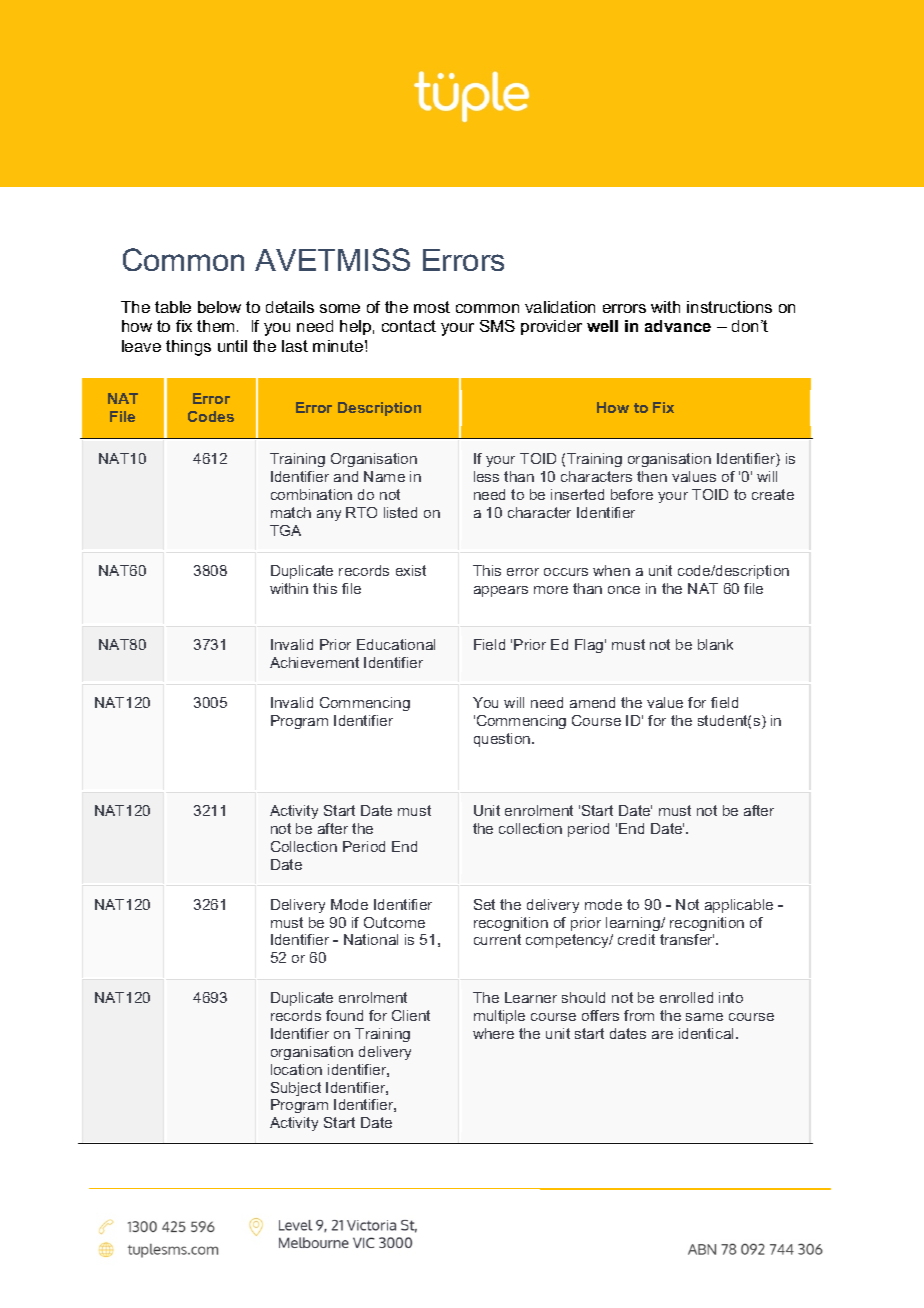 This document has width=924, height=1308. Describe the element at coordinates (624, 590) in the document. I see `once` at that location.
